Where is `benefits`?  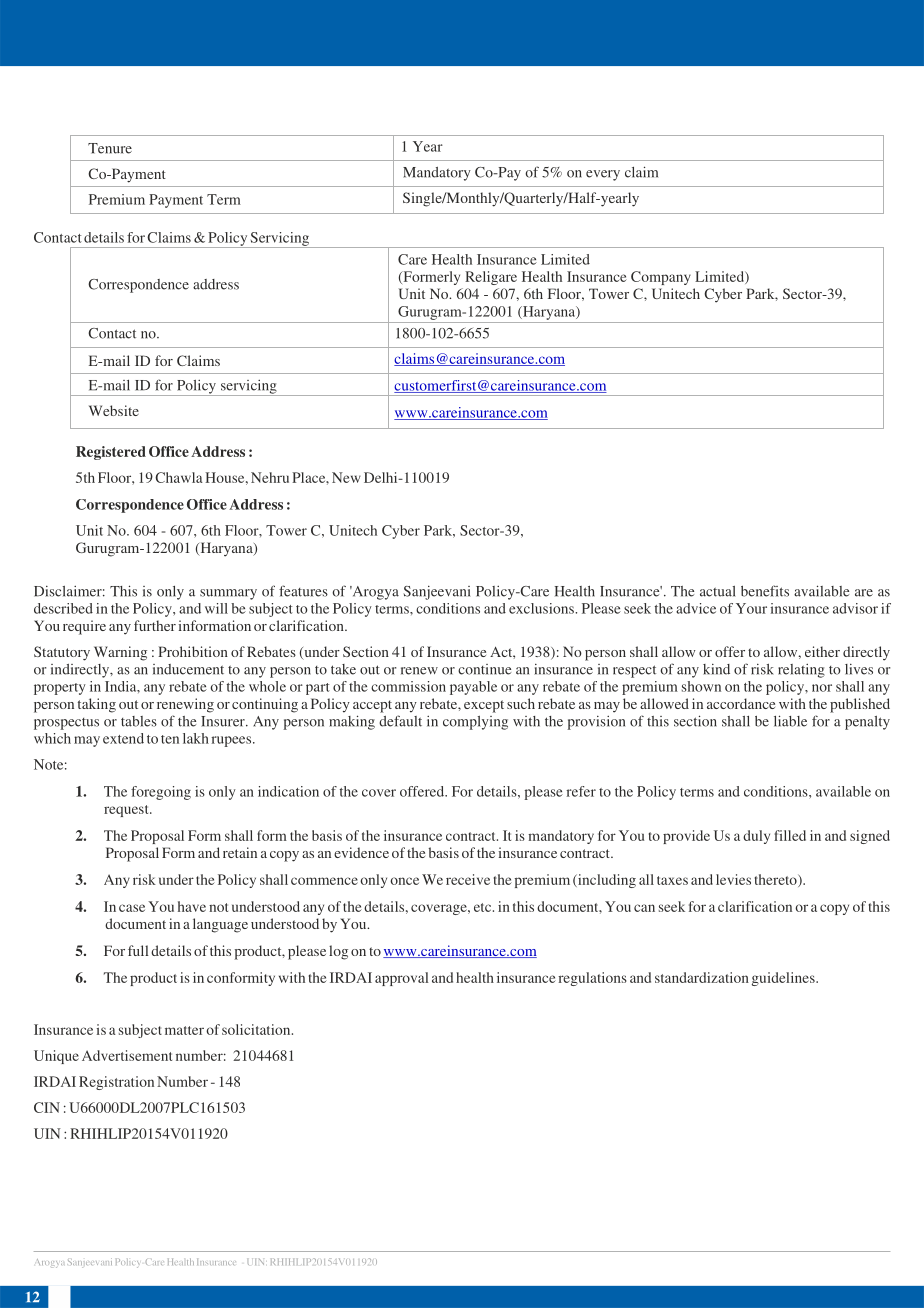
benefits is located at coordinates (765, 591).
